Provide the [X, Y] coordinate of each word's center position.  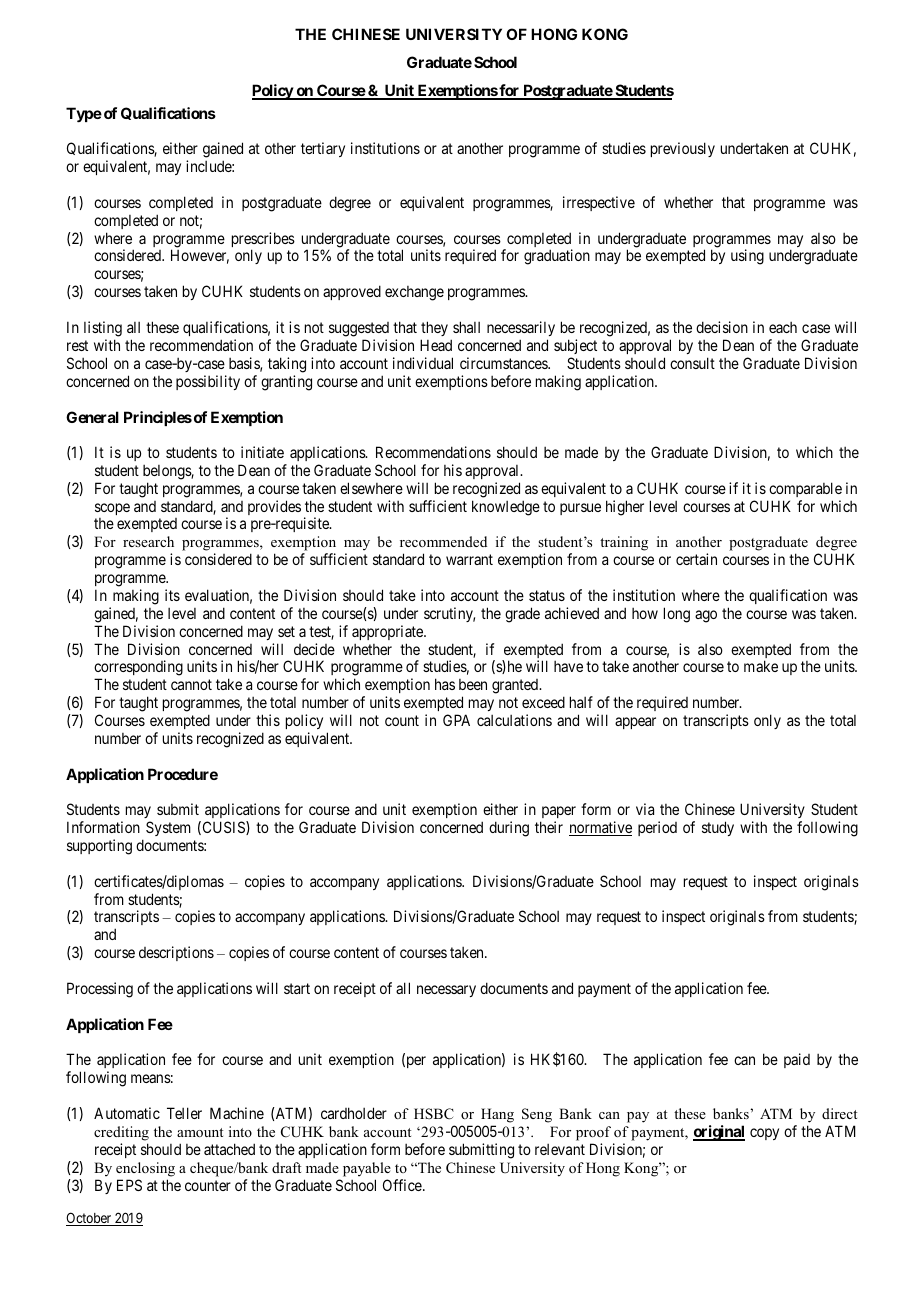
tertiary [323, 149]
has [445, 684]
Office [403, 1185]
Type [84, 115]
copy [764, 1134]
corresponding [138, 669]
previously [683, 149]
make [761, 666]
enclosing [145, 1169]
